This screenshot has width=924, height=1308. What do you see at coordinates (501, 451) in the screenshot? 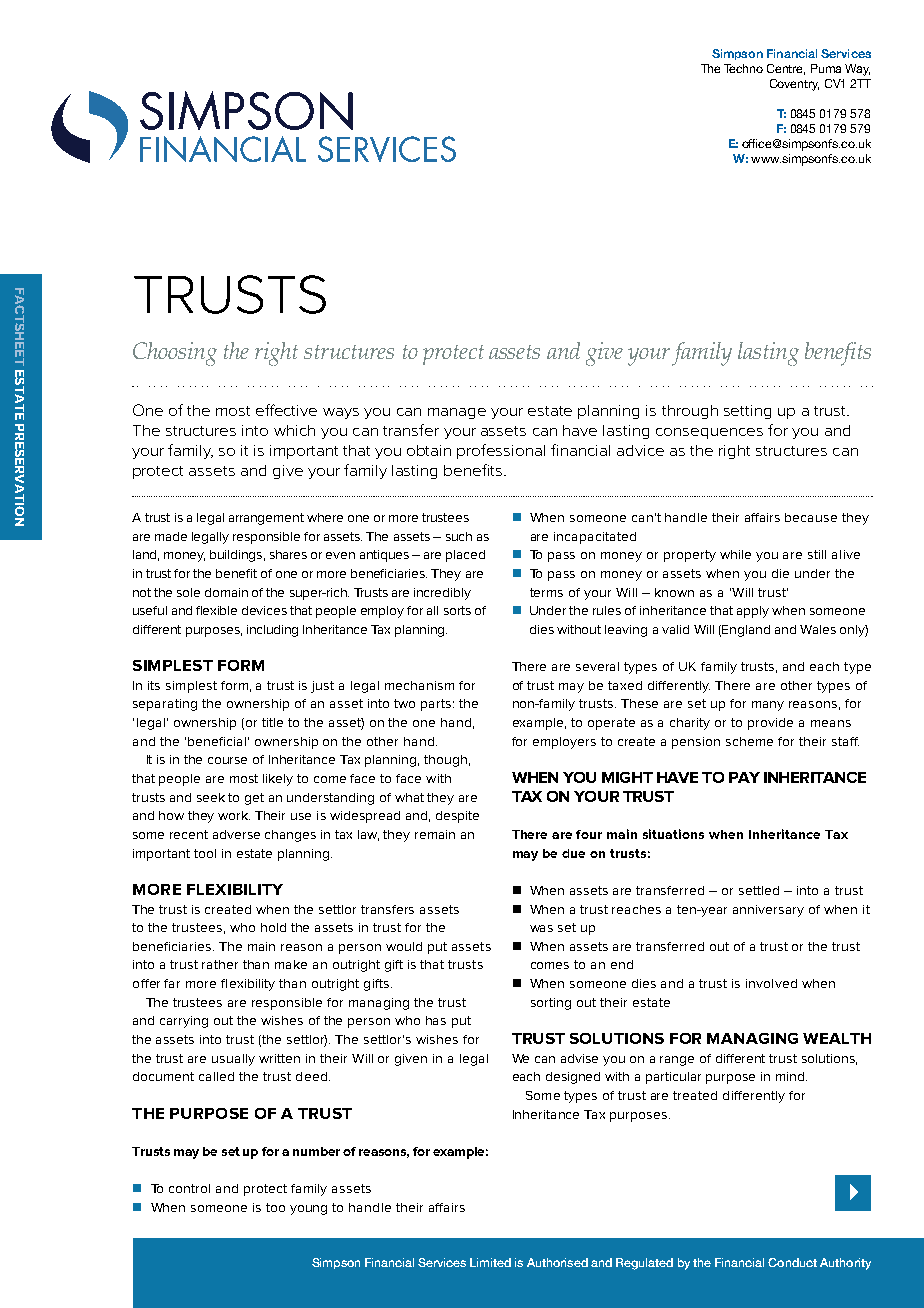
I see `professional` at bounding box center [501, 451].
